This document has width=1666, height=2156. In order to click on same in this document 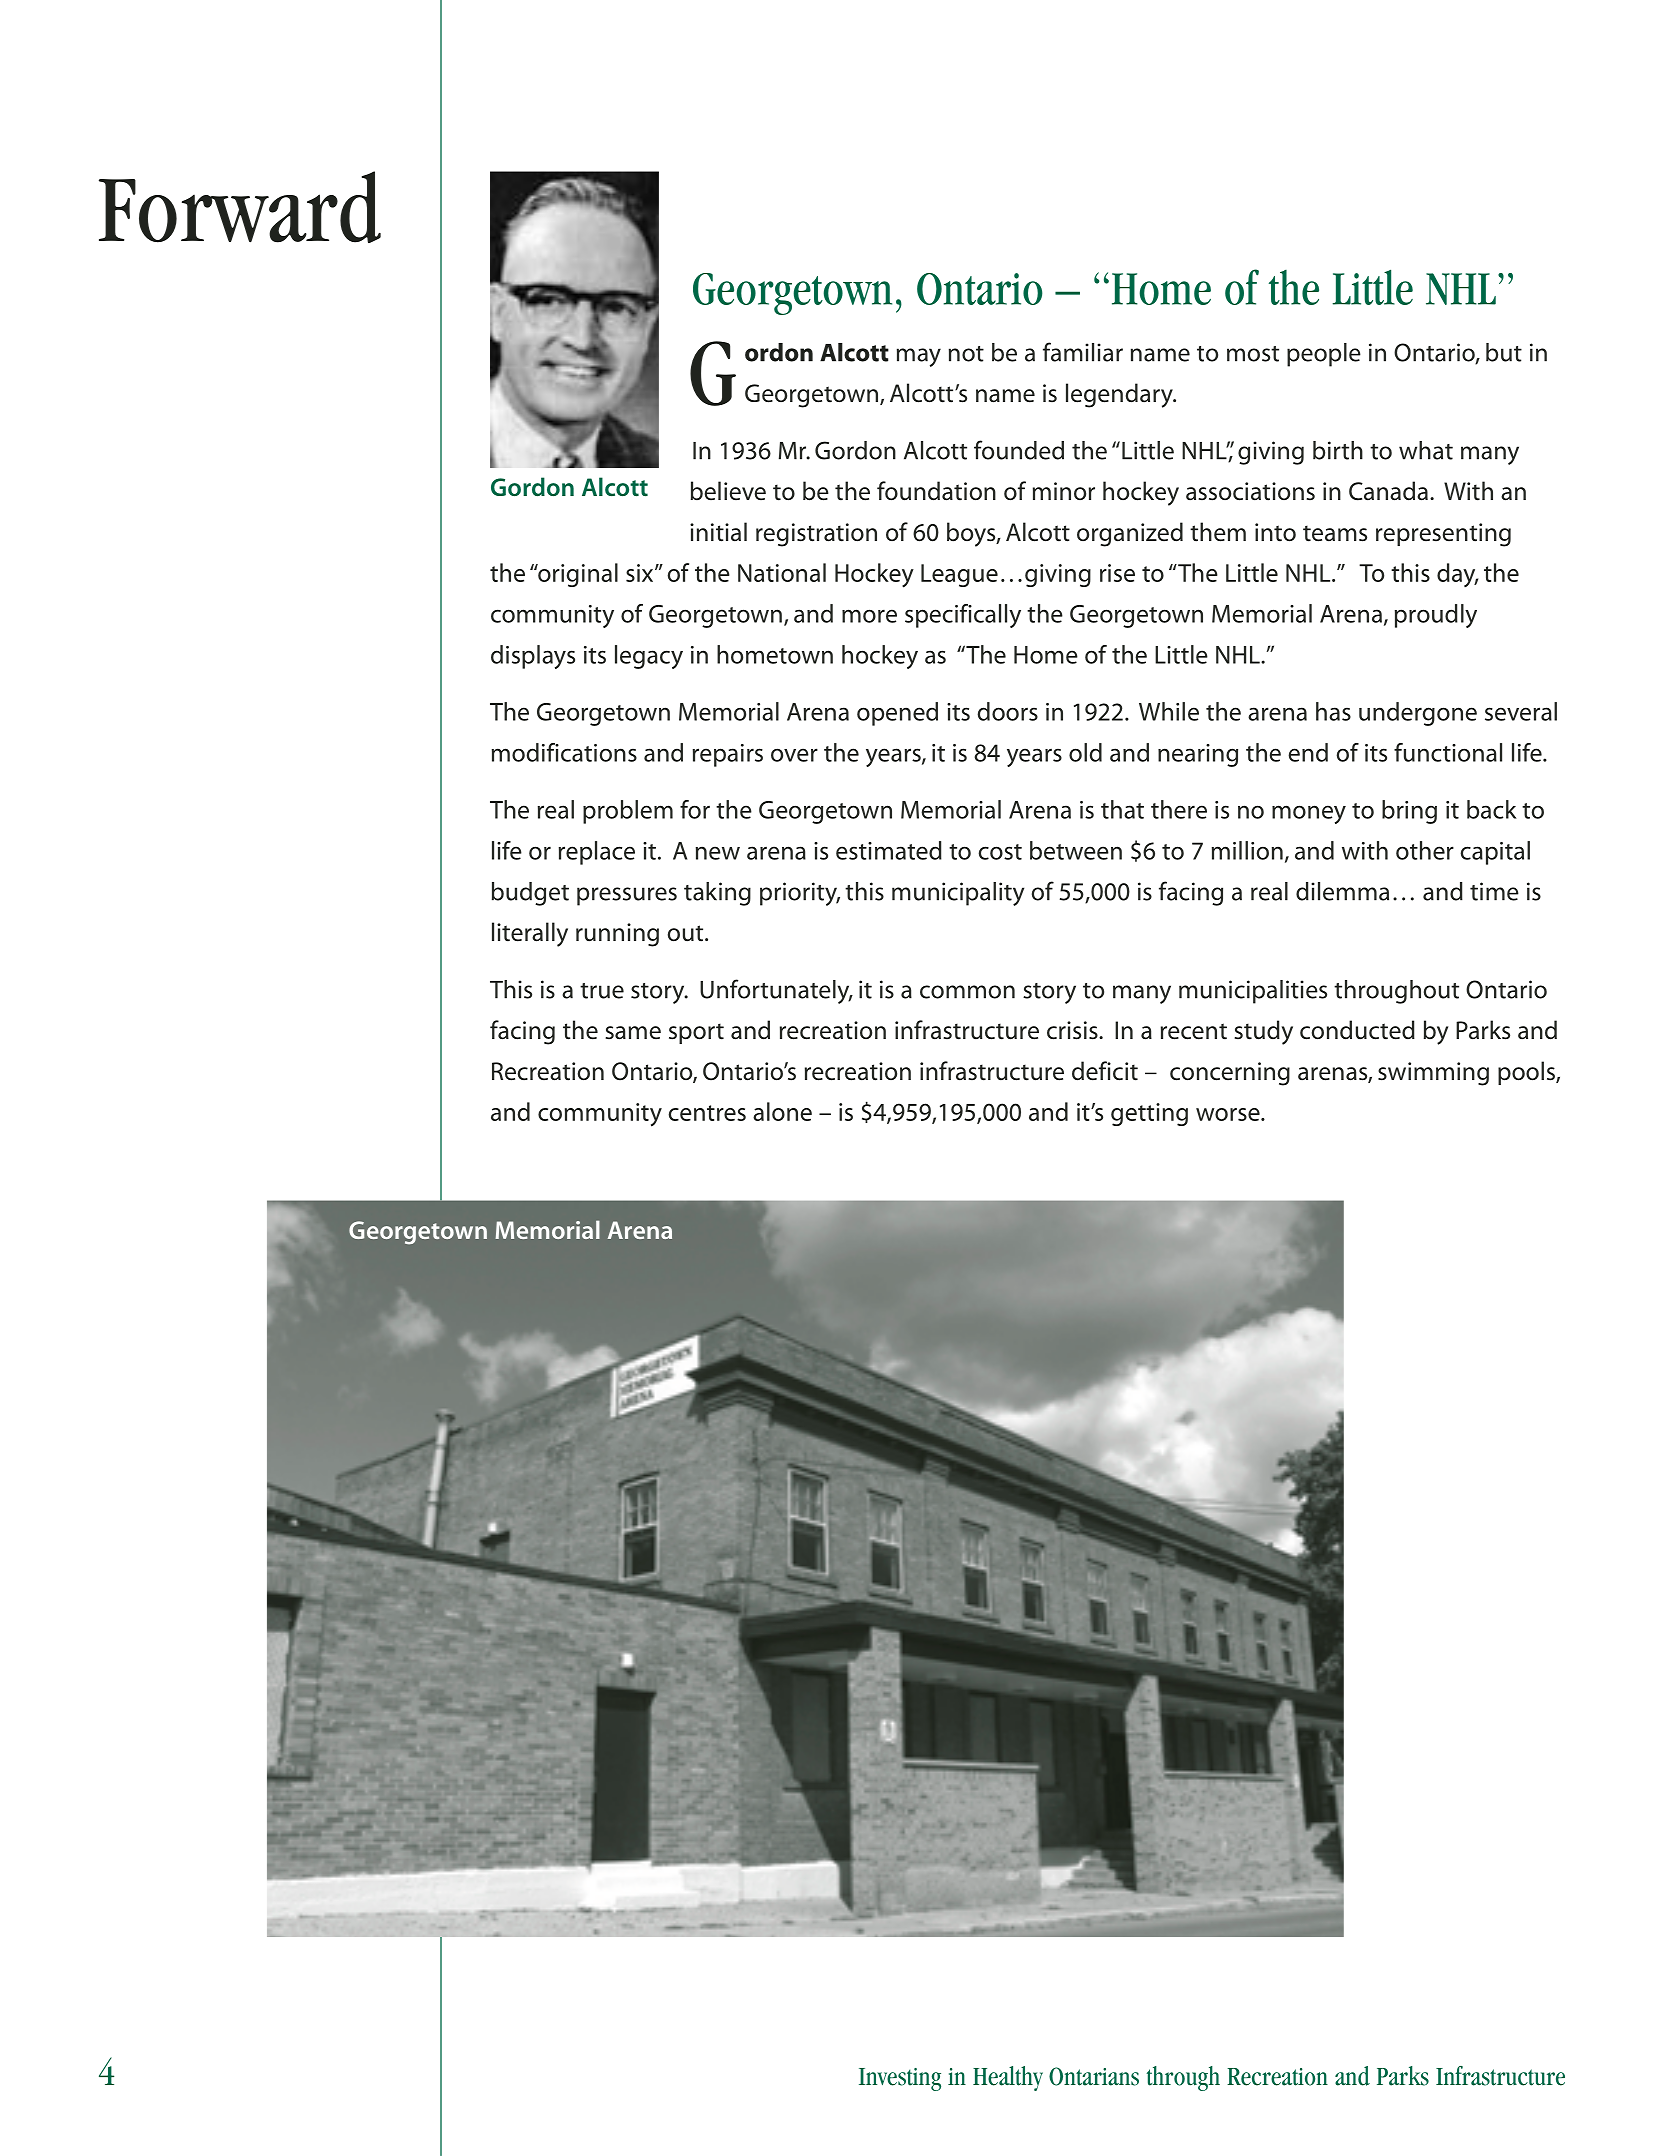, I will do `click(633, 1033)`.
